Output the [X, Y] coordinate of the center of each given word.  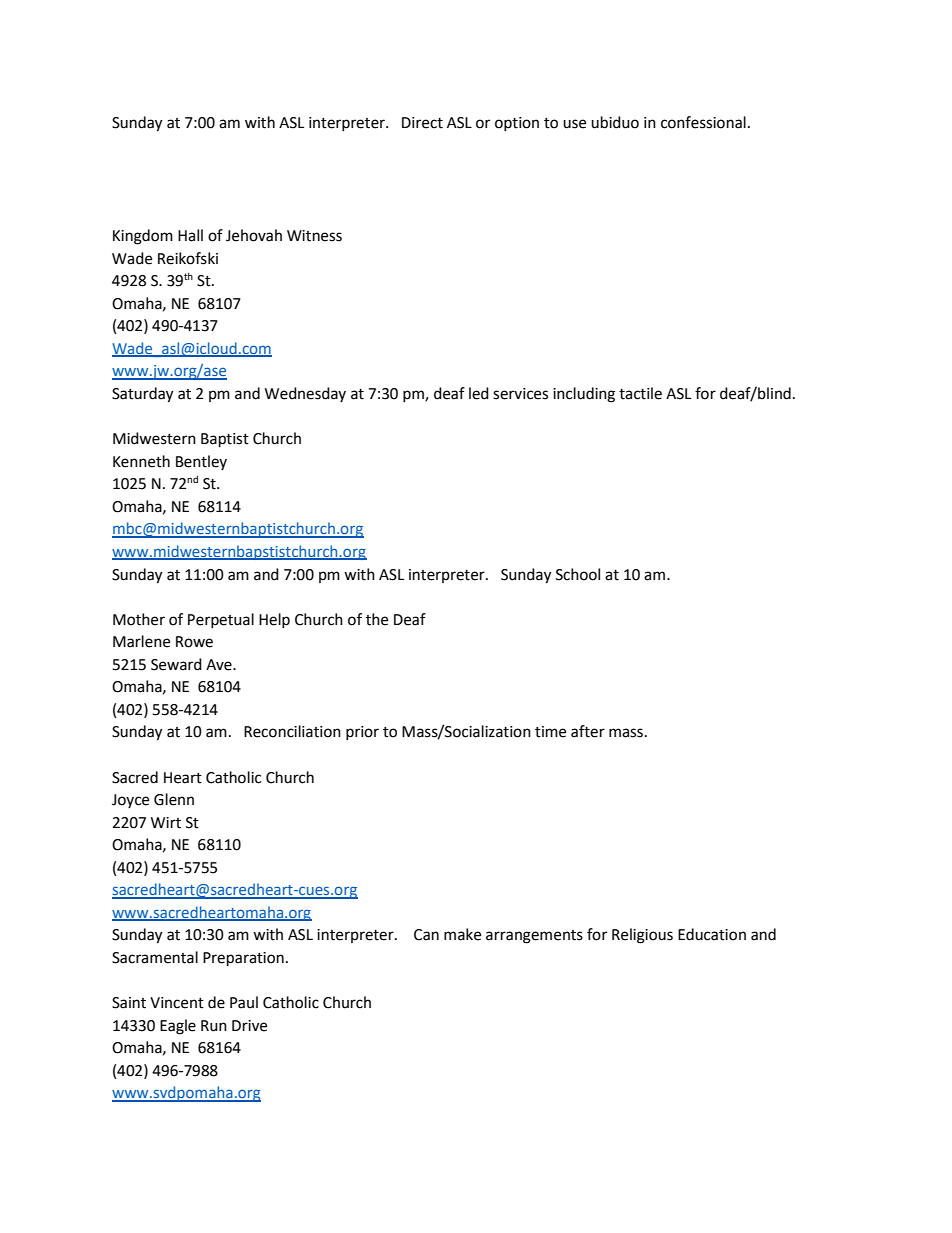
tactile [640, 393]
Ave [220, 665]
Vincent [177, 1003]
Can [426, 935]
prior [362, 733]
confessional [703, 122]
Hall [190, 235]
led [479, 393]
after [588, 731]
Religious [642, 936]
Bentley [201, 462]
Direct [422, 123]
